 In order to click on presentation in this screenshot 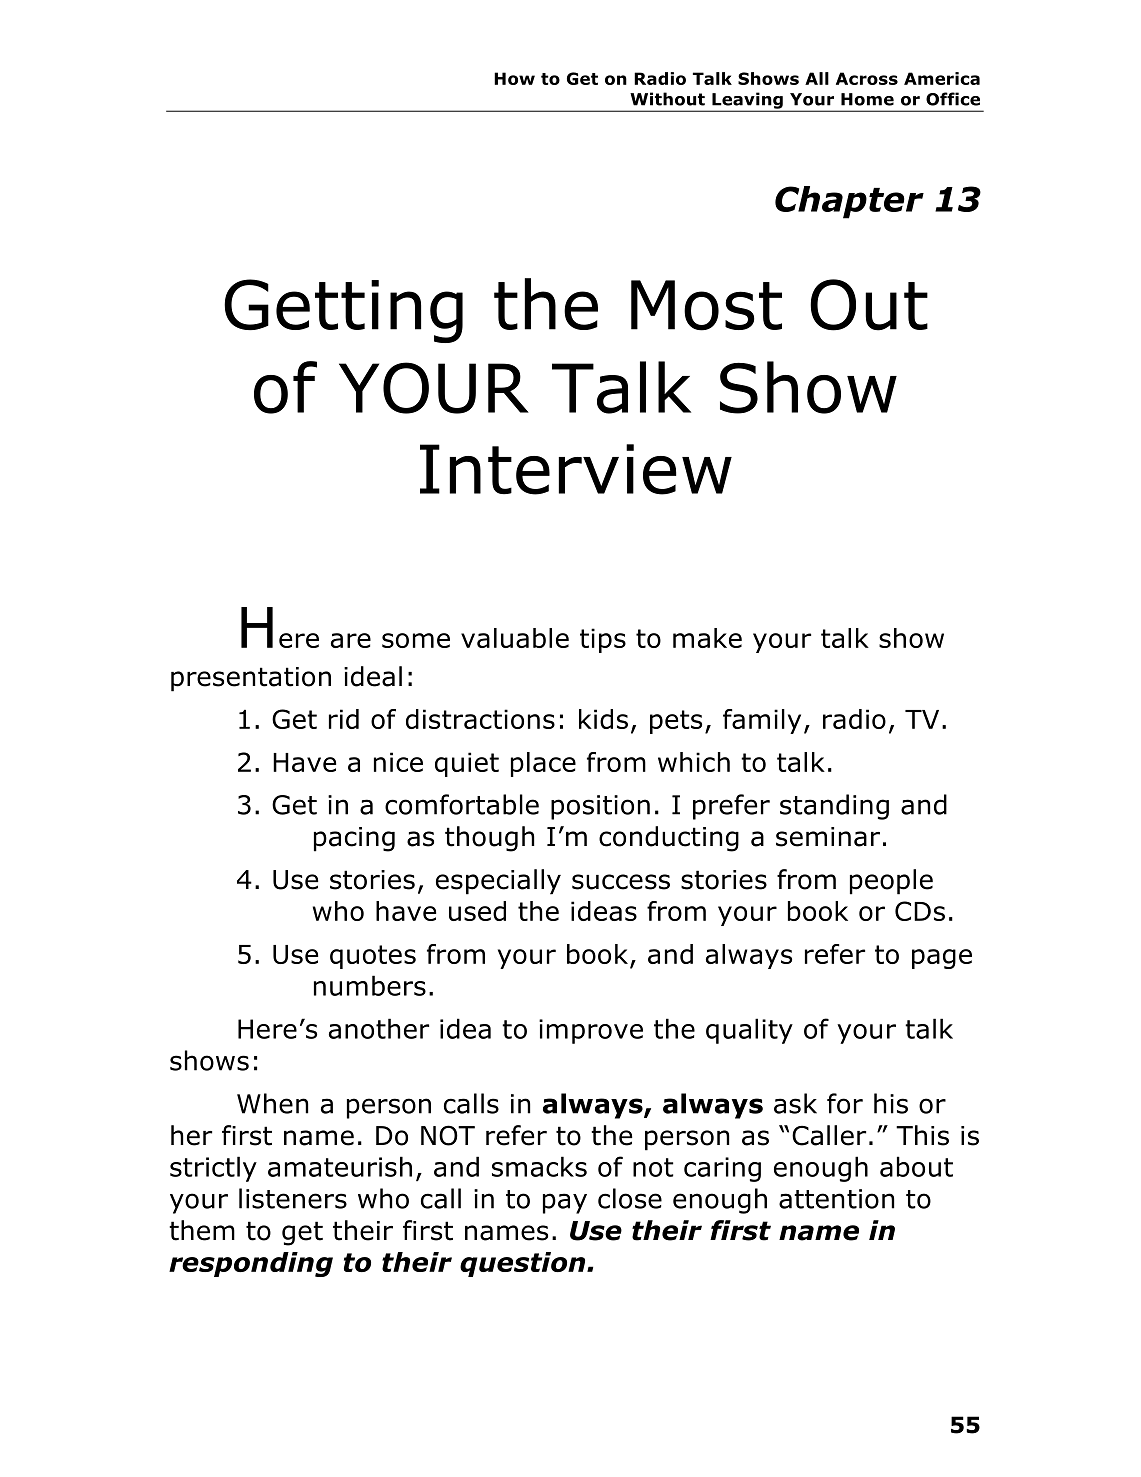, I will do `click(251, 679)`.
